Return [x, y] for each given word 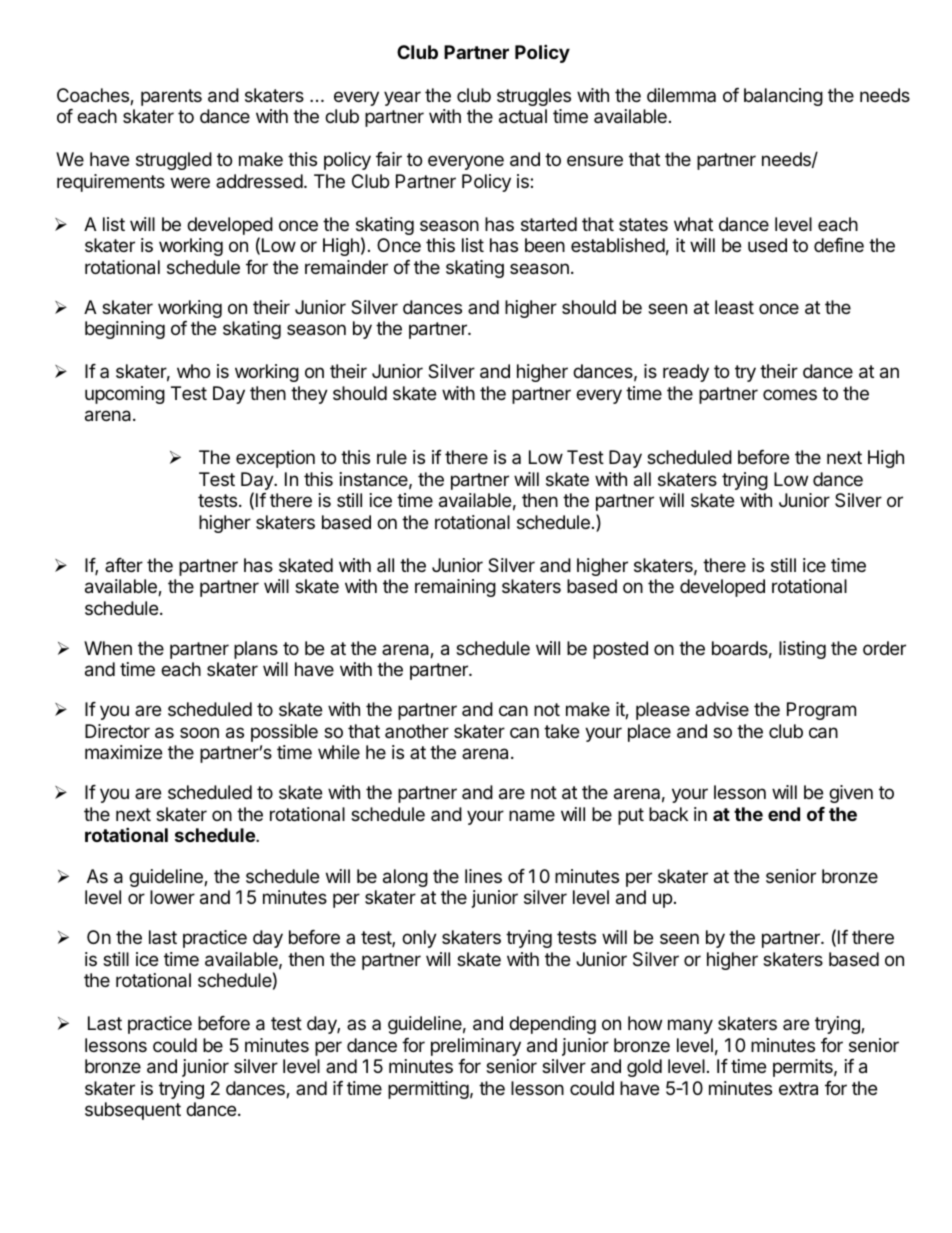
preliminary [476, 1047]
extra [798, 1089]
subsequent [133, 1111]
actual [523, 116]
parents [171, 97]
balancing [783, 97]
